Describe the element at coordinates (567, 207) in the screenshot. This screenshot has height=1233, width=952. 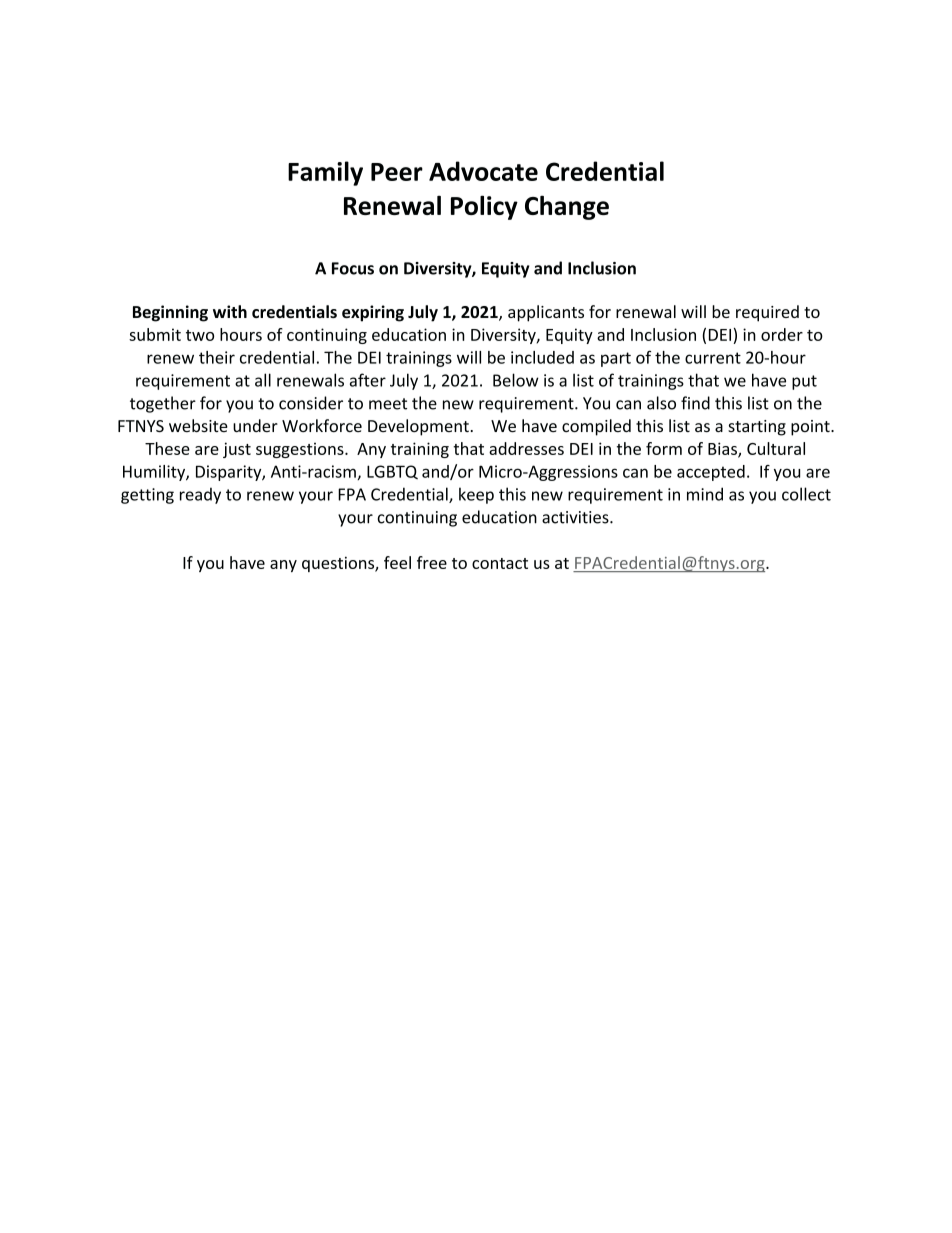
I see `Change` at that location.
